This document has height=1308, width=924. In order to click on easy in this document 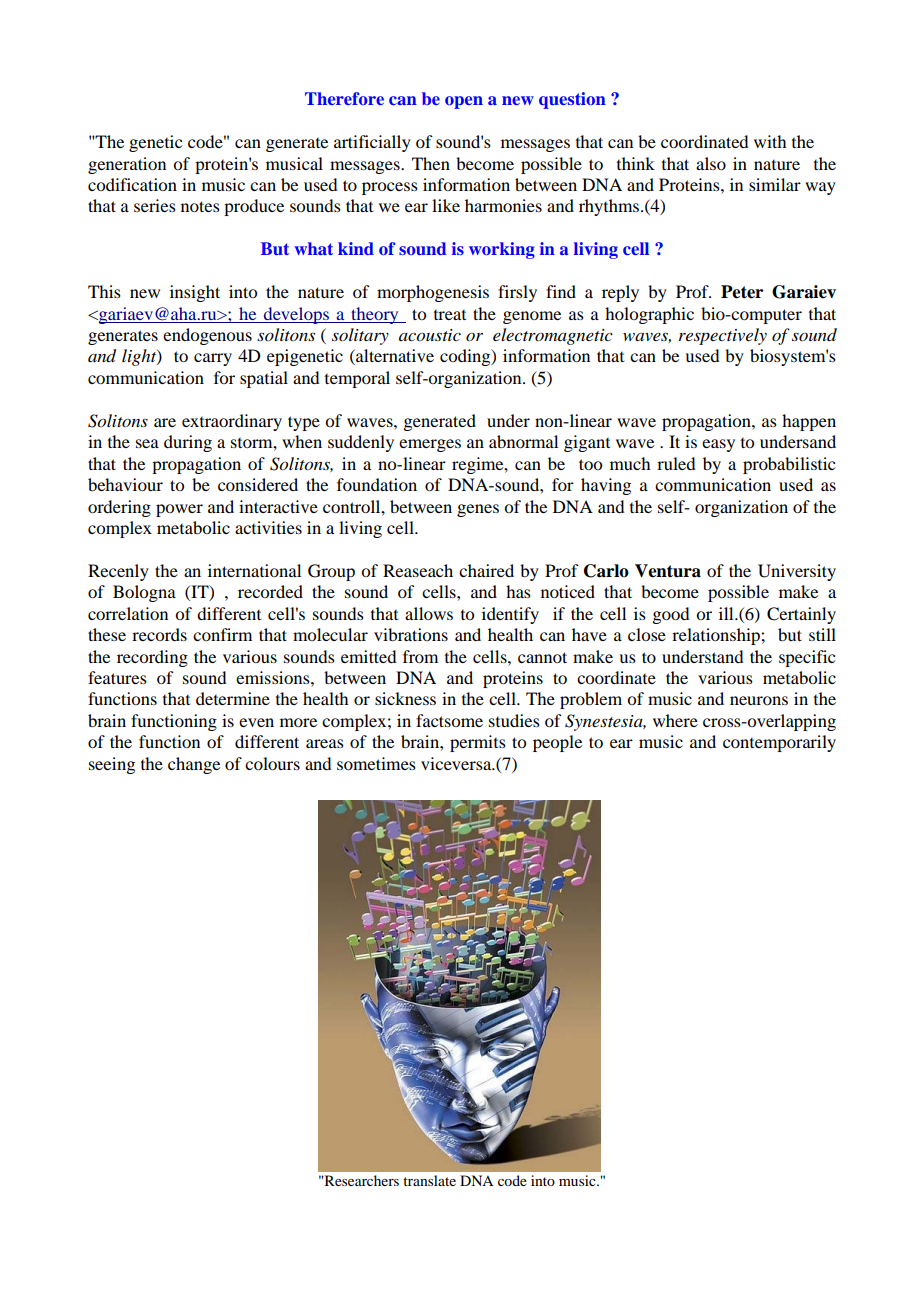, I will do `click(718, 445)`.
